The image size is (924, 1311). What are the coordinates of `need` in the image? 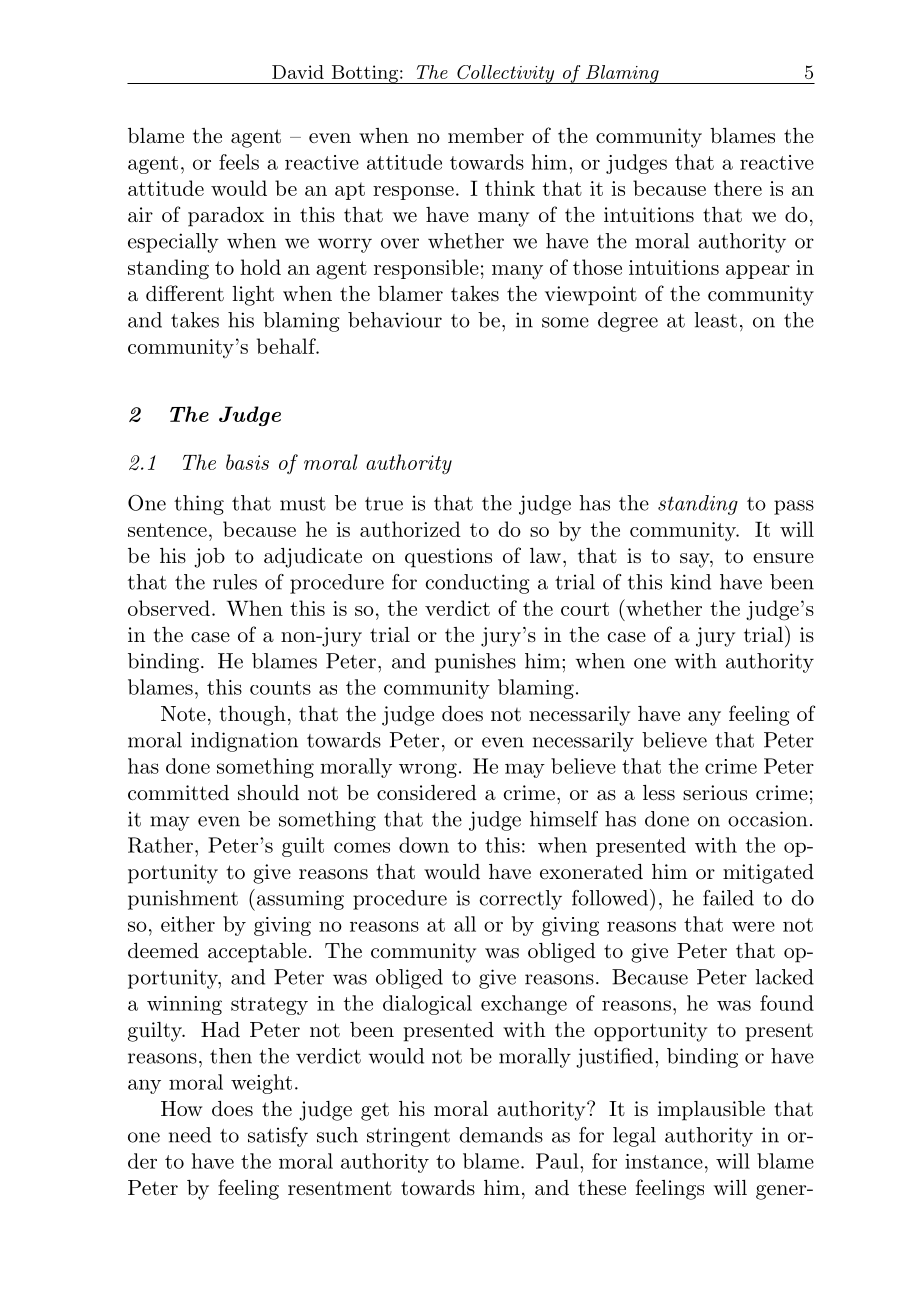 It's located at (190, 1135).
